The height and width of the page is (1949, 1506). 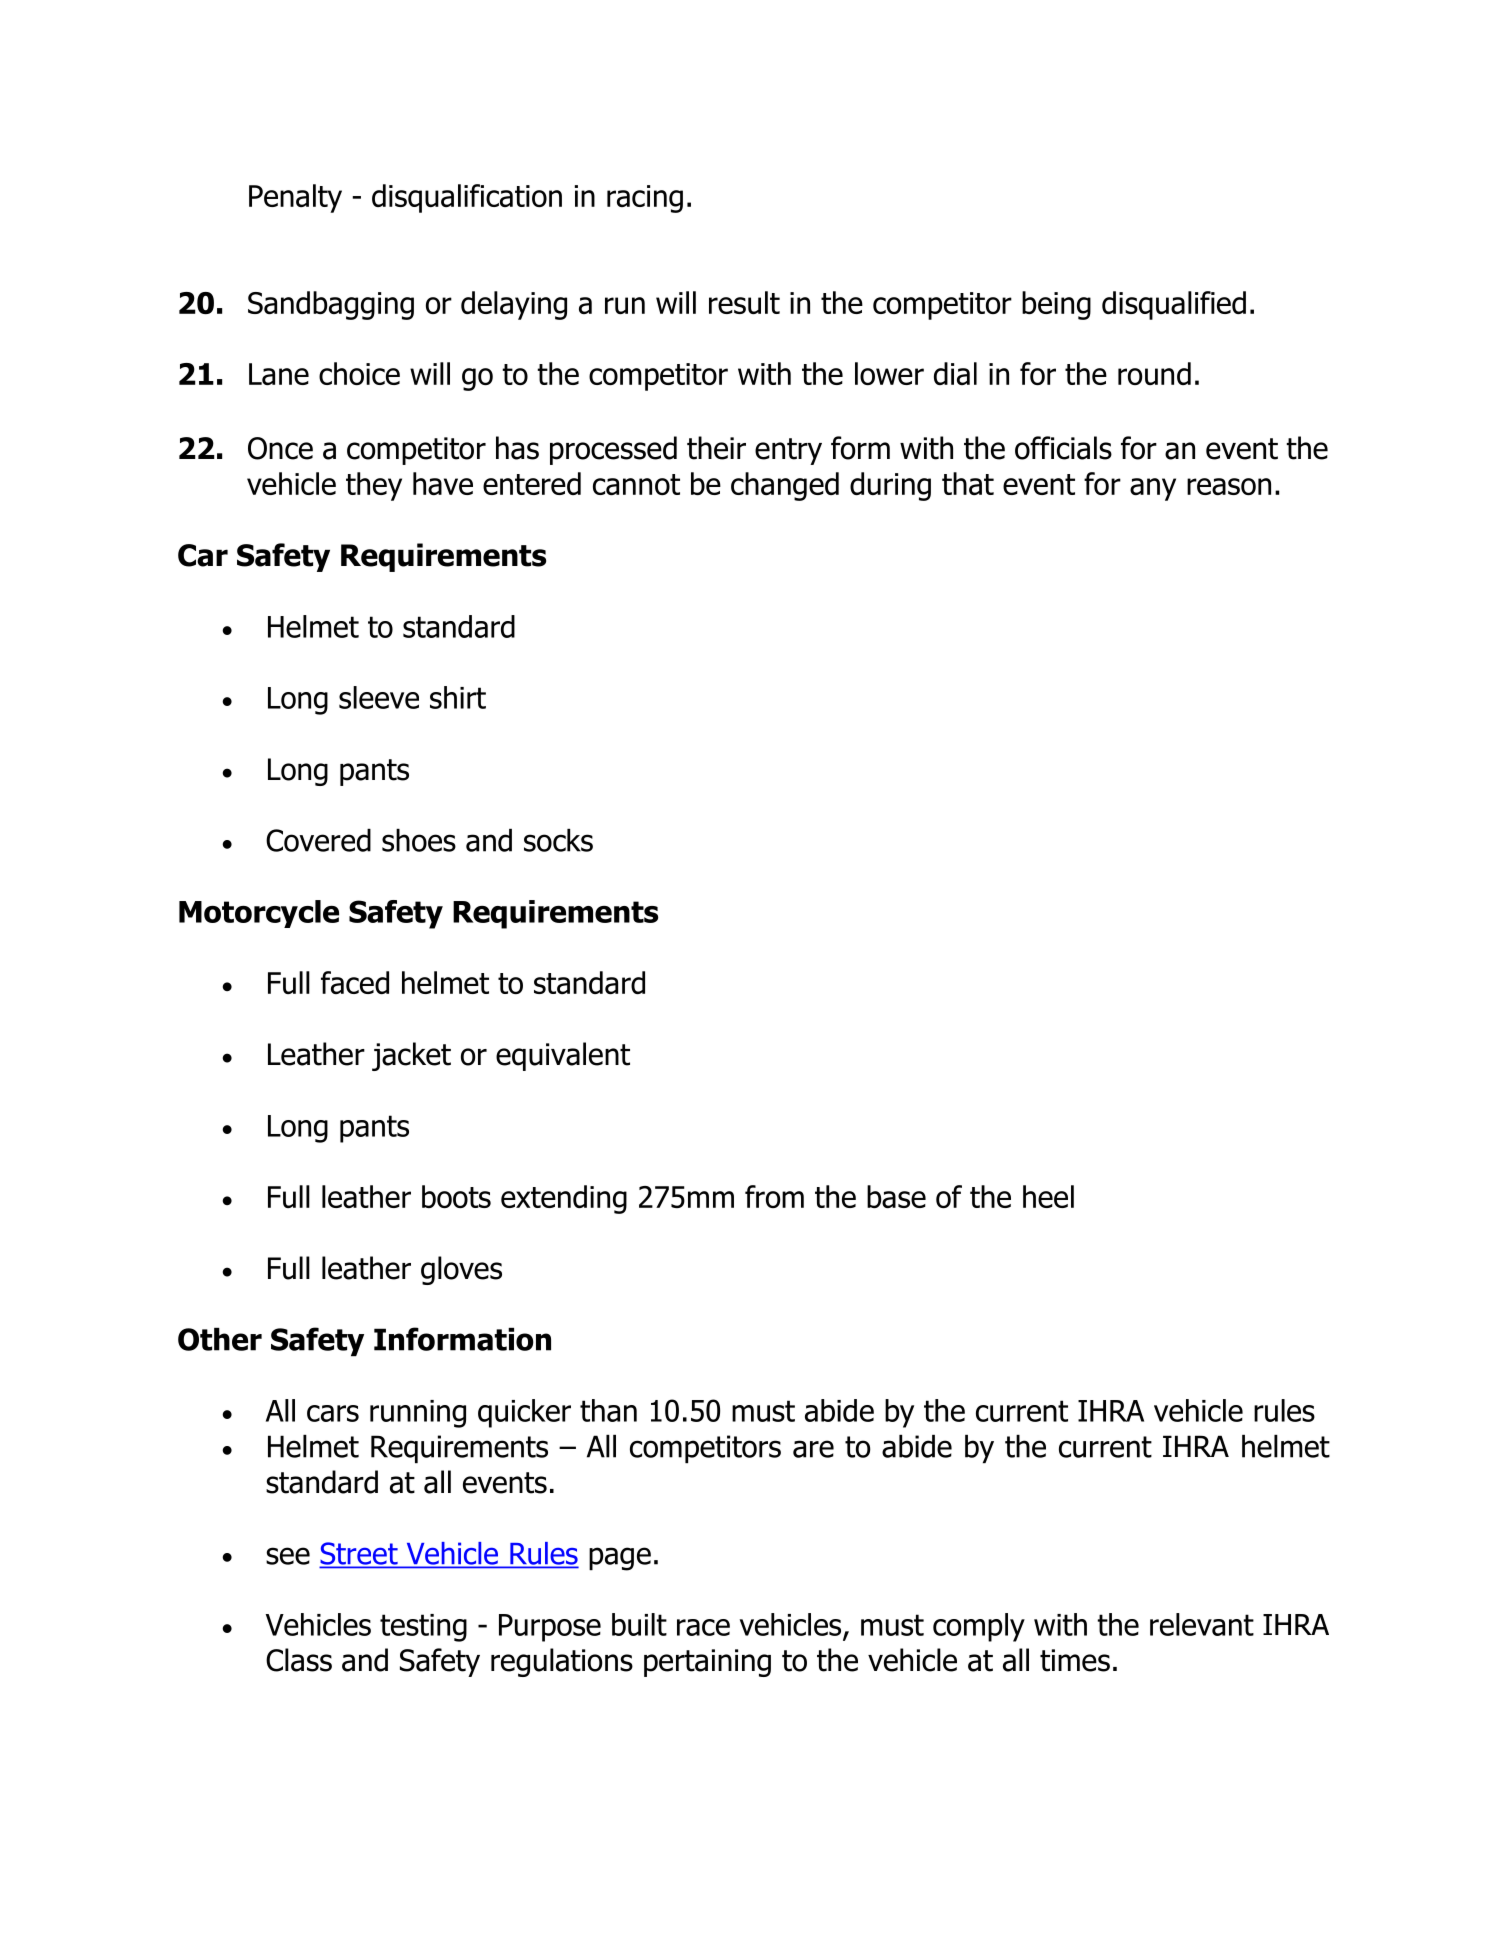 I want to click on Class, so click(x=299, y=1660).
